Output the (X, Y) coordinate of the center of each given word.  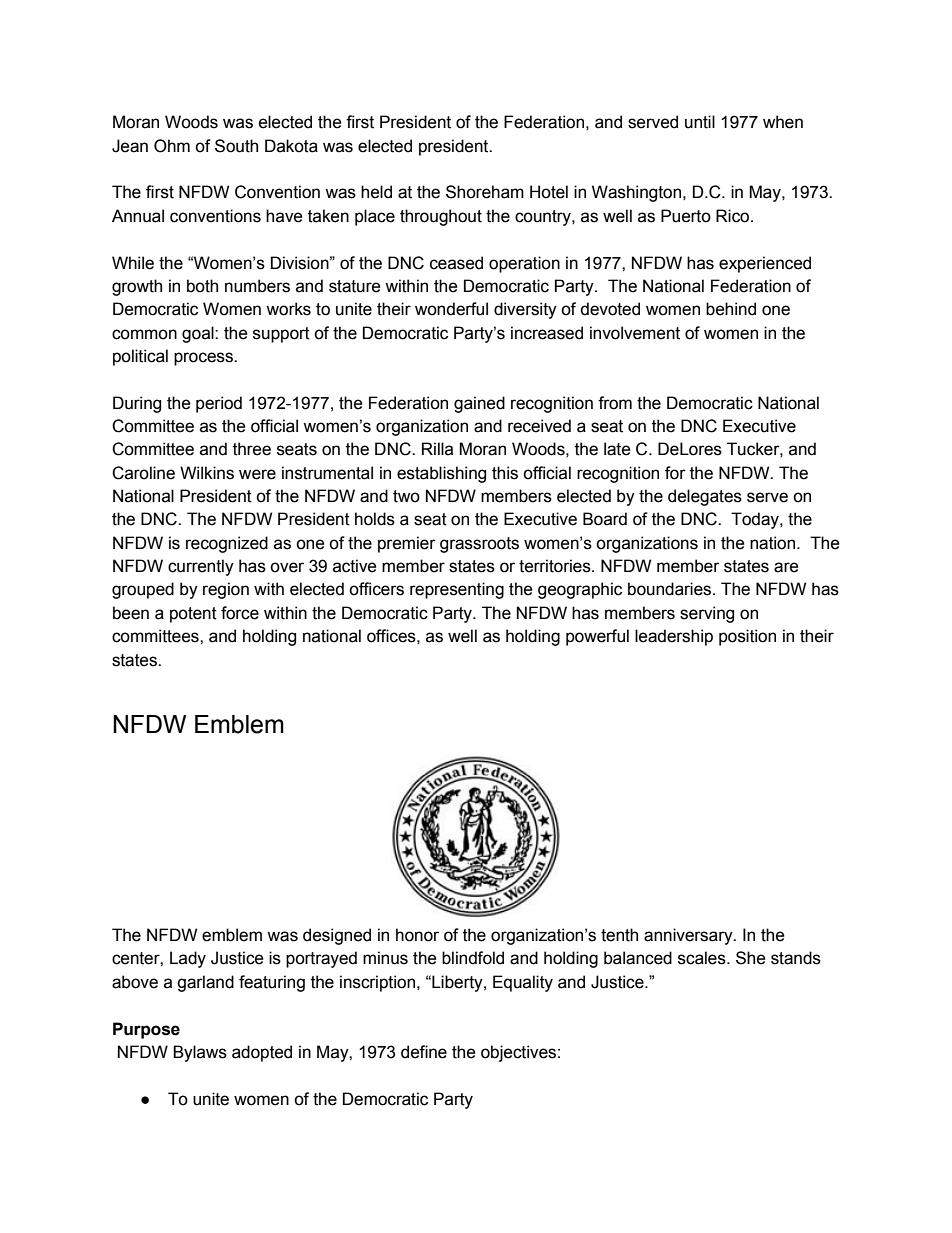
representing (457, 590)
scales (703, 958)
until (700, 122)
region (226, 590)
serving (707, 614)
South (236, 146)
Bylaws (200, 1053)
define (424, 1052)
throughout (441, 217)
